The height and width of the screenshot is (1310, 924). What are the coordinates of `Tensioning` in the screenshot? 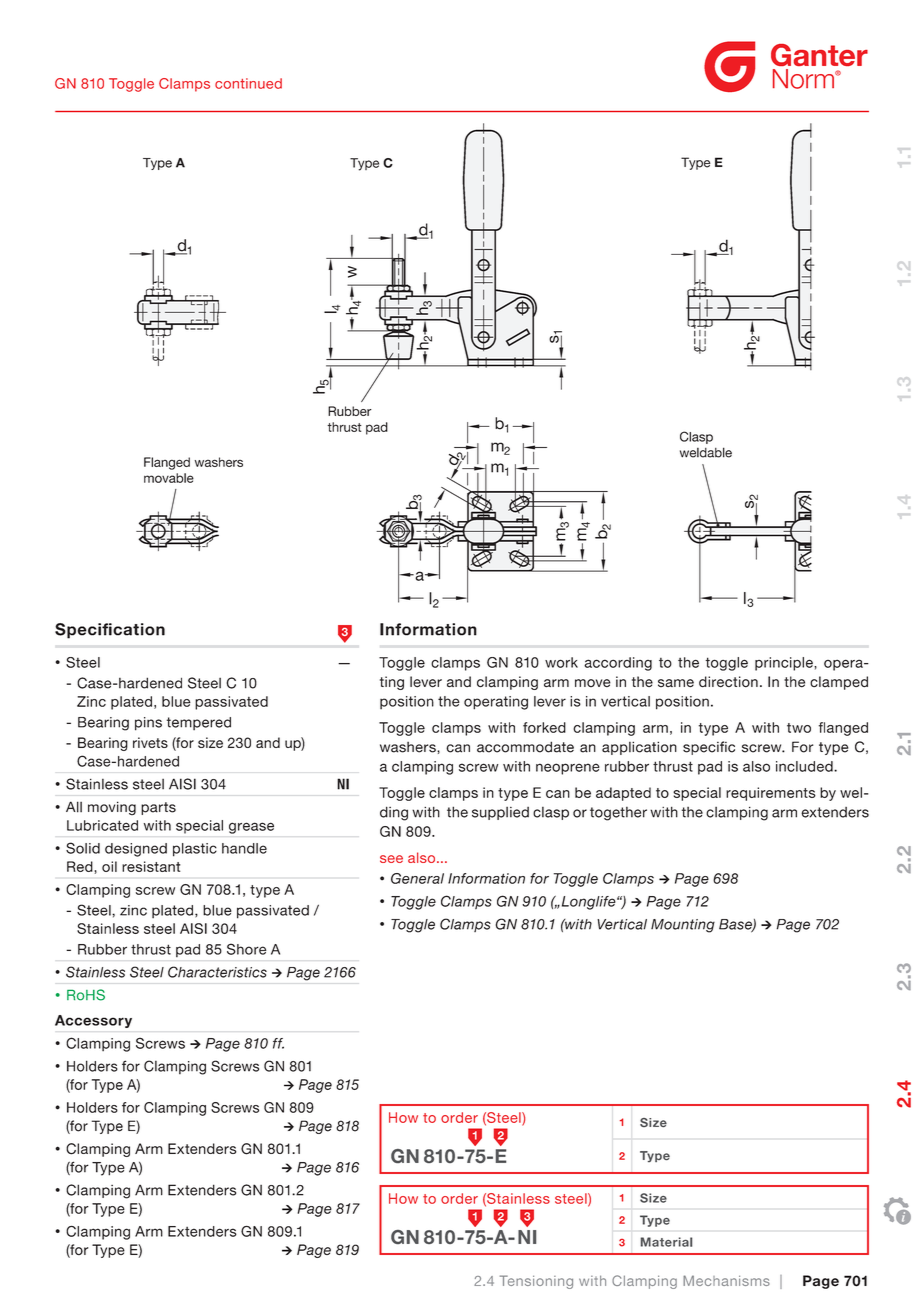 It's located at (536, 1282).
